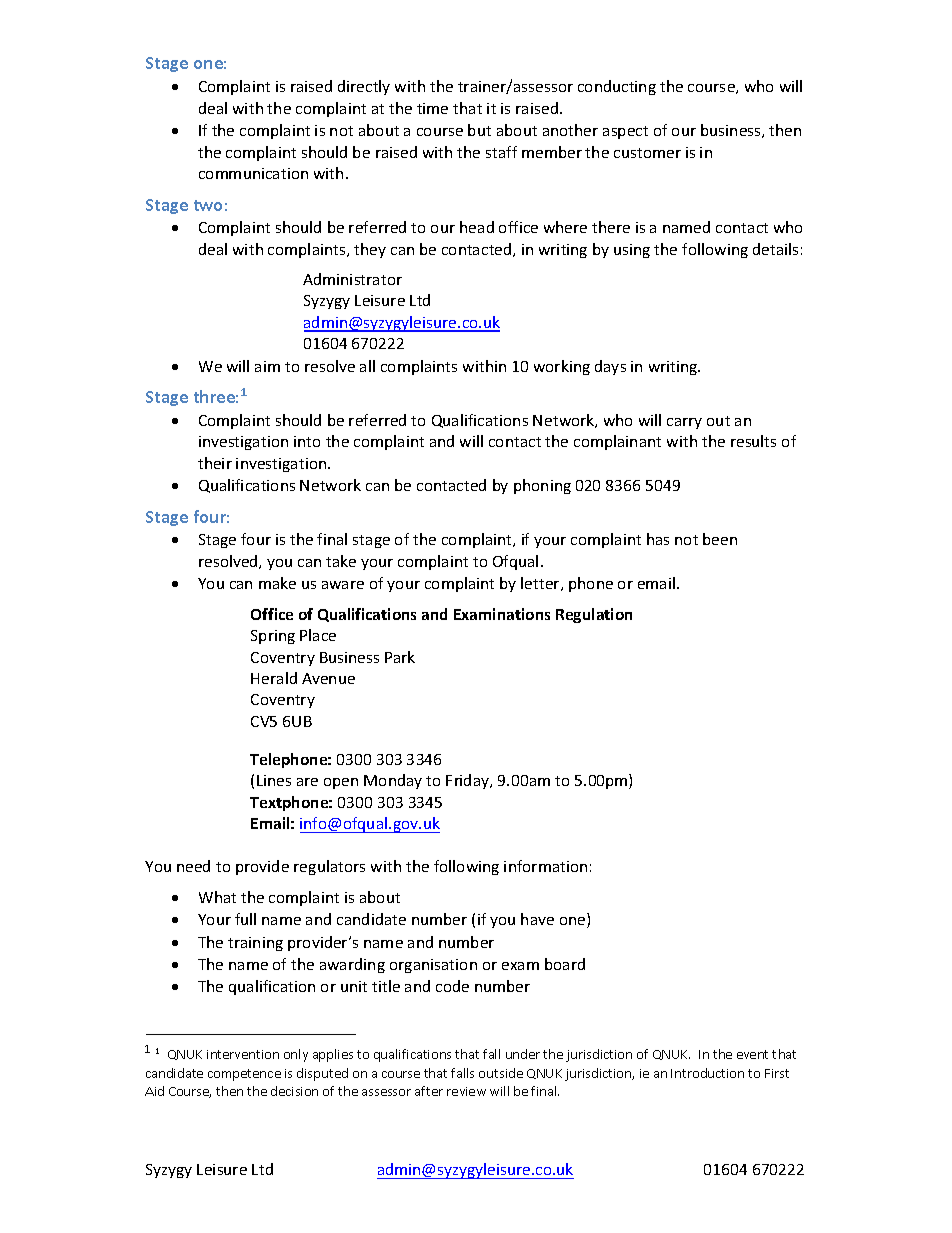  What do you see at coordinates (469, 781) in the screenshot?
I see `Friday` at bounding box center [469, 781].
